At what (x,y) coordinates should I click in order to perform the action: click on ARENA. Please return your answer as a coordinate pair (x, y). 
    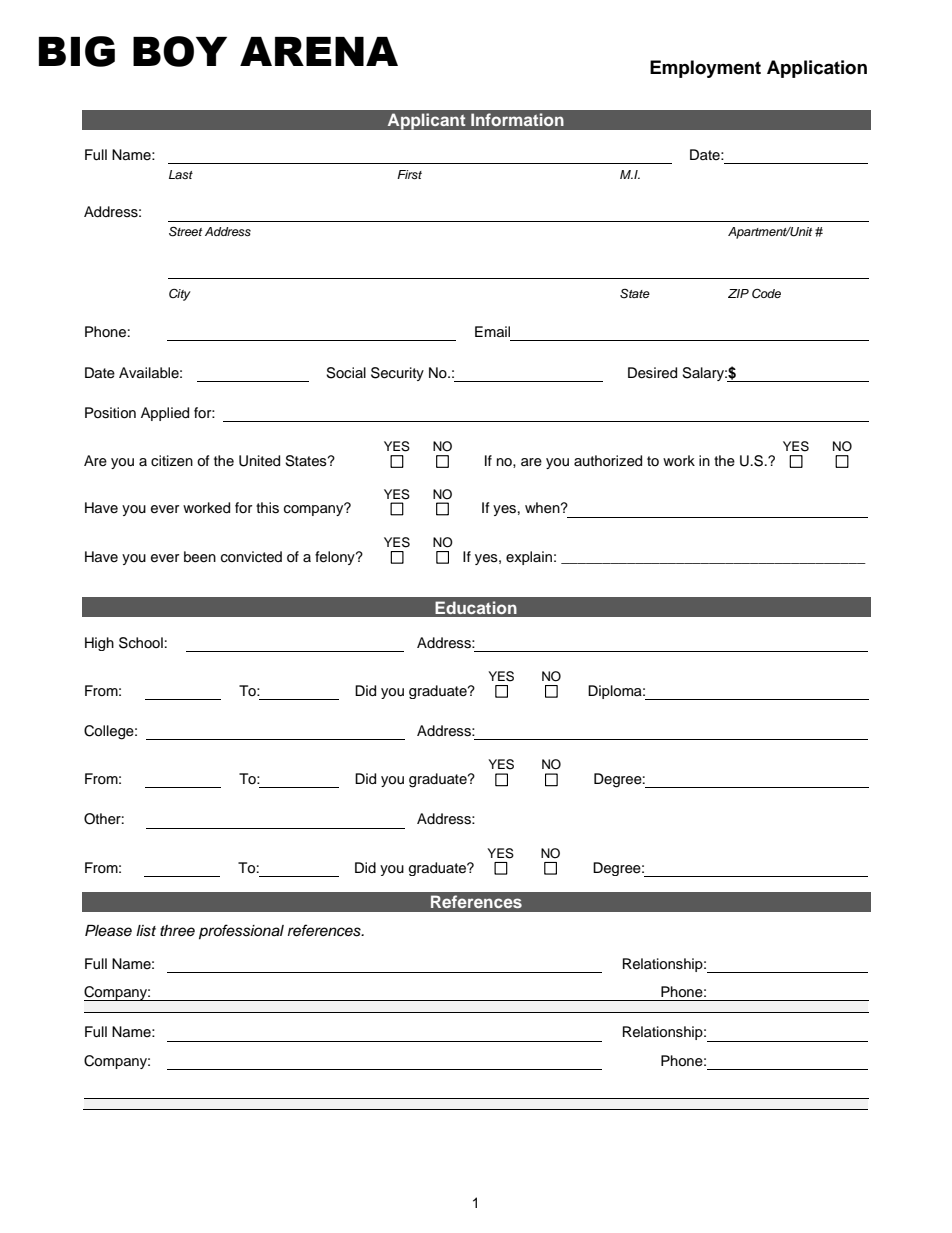
    Looking at the image, I should click on (319, 51).
